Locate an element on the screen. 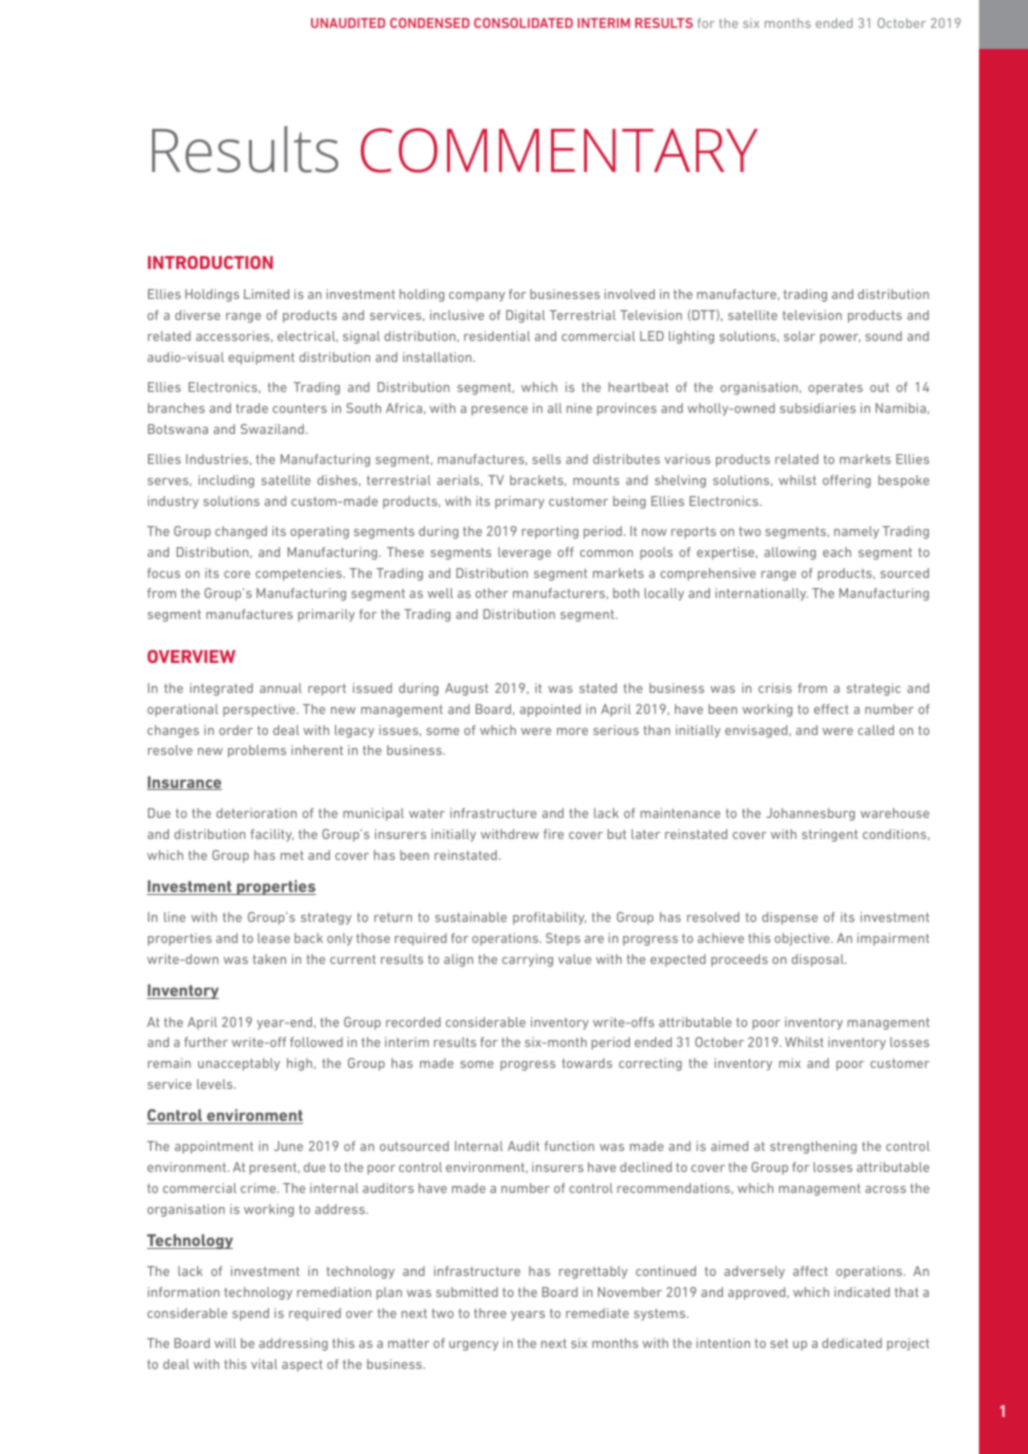  spend is located at coordinates (250, 1314).
